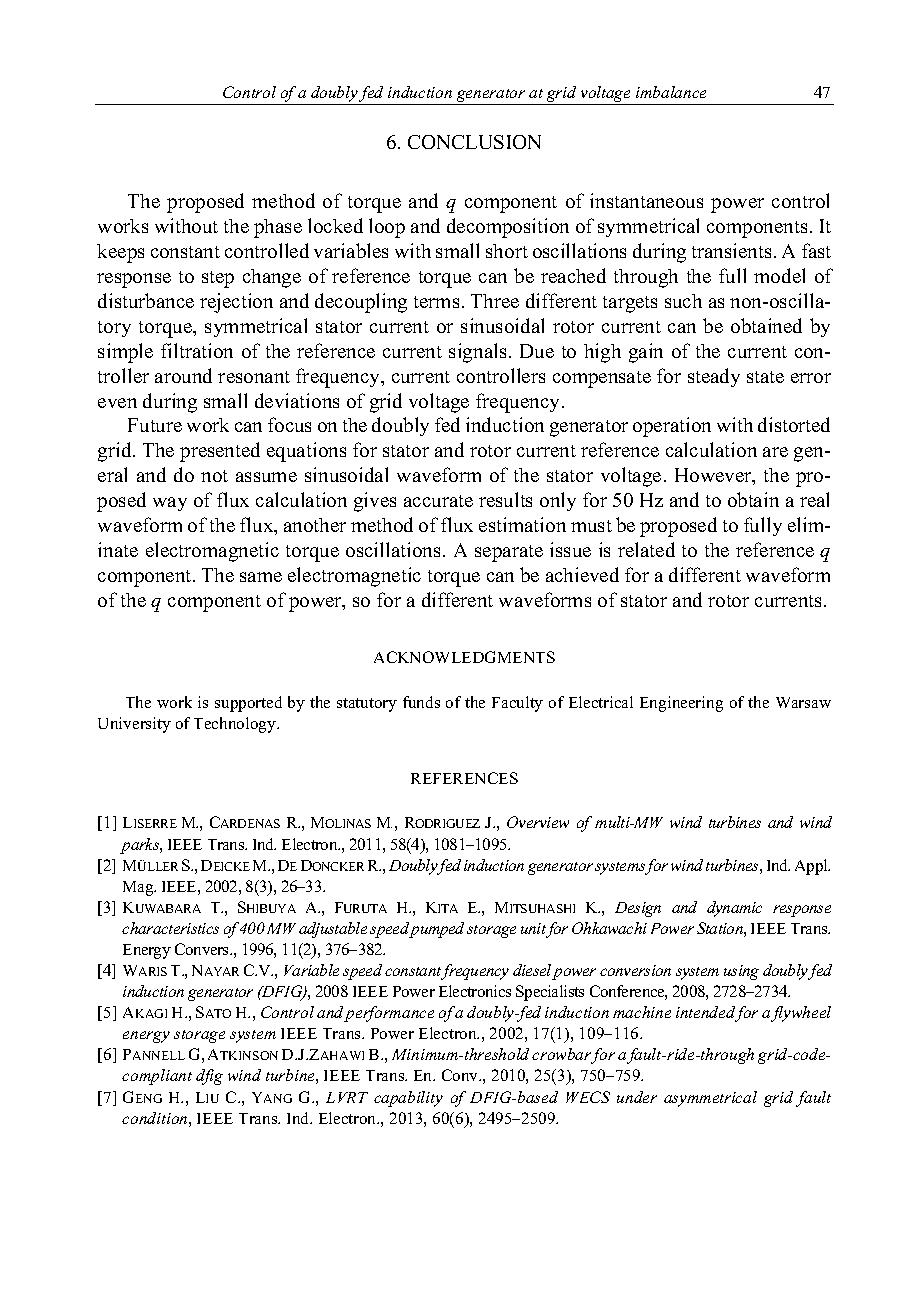 This image has height=1304, width=924. What do you see at coordinates (278, 228) in the image?
I see `phase` at bounding box center [278, 228].
